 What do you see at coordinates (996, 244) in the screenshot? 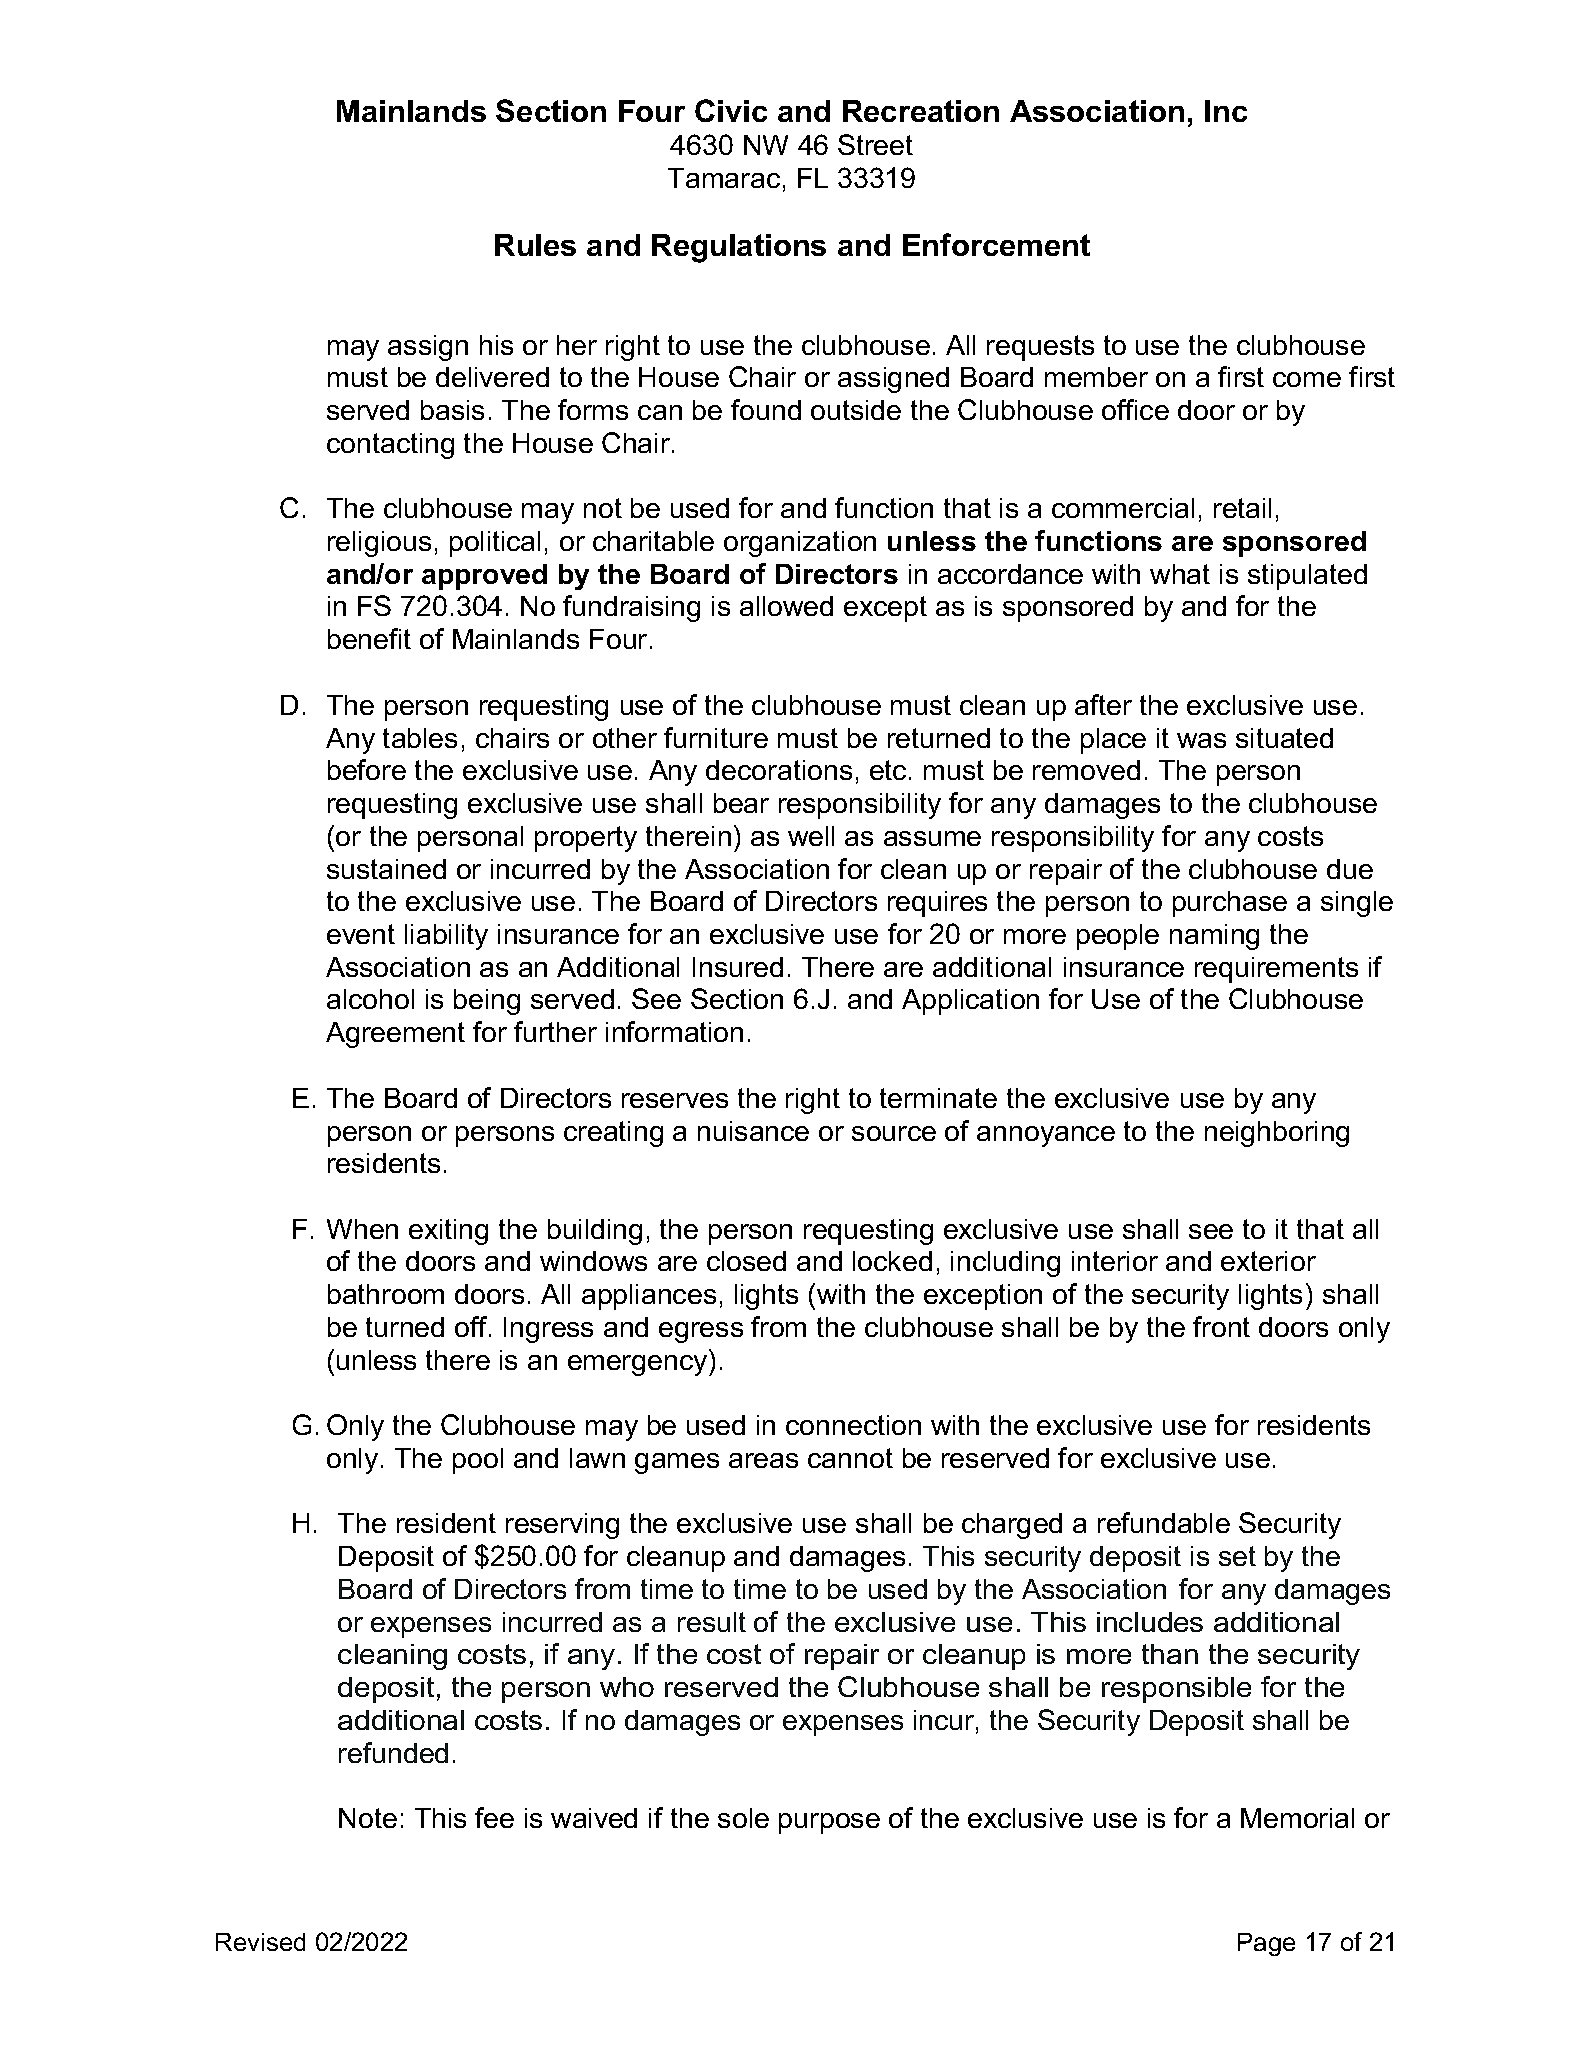
I see `Enforcement` at bounding box center [996, 244].
